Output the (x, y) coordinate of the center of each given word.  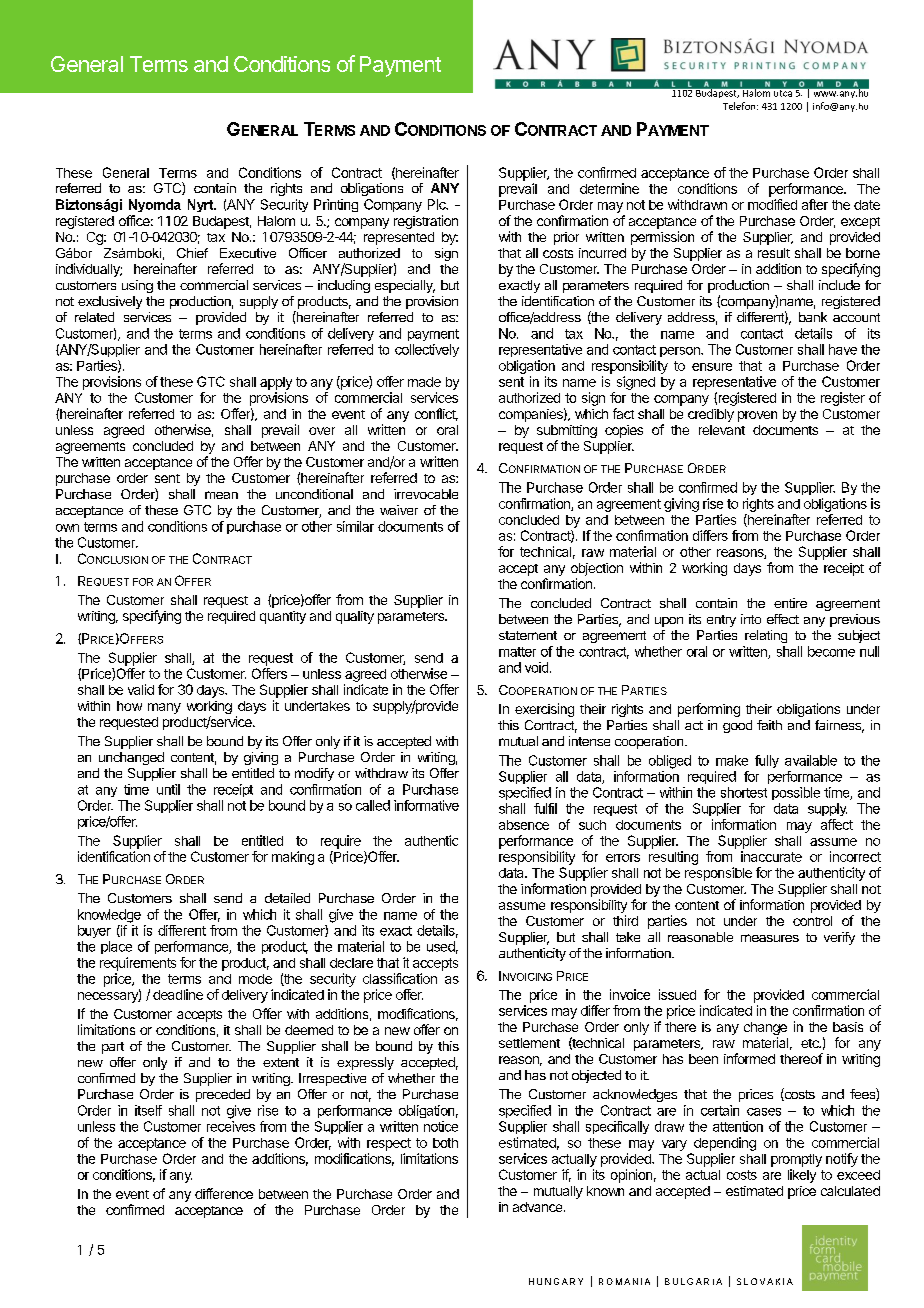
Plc (438, 204)
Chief (192, 253)
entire (790, 603)
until (168, 789)
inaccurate (771, 856)
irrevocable (426, 494)
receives (231, 1126)
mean (221, 495)
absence (524, 825)
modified (772, 204)
